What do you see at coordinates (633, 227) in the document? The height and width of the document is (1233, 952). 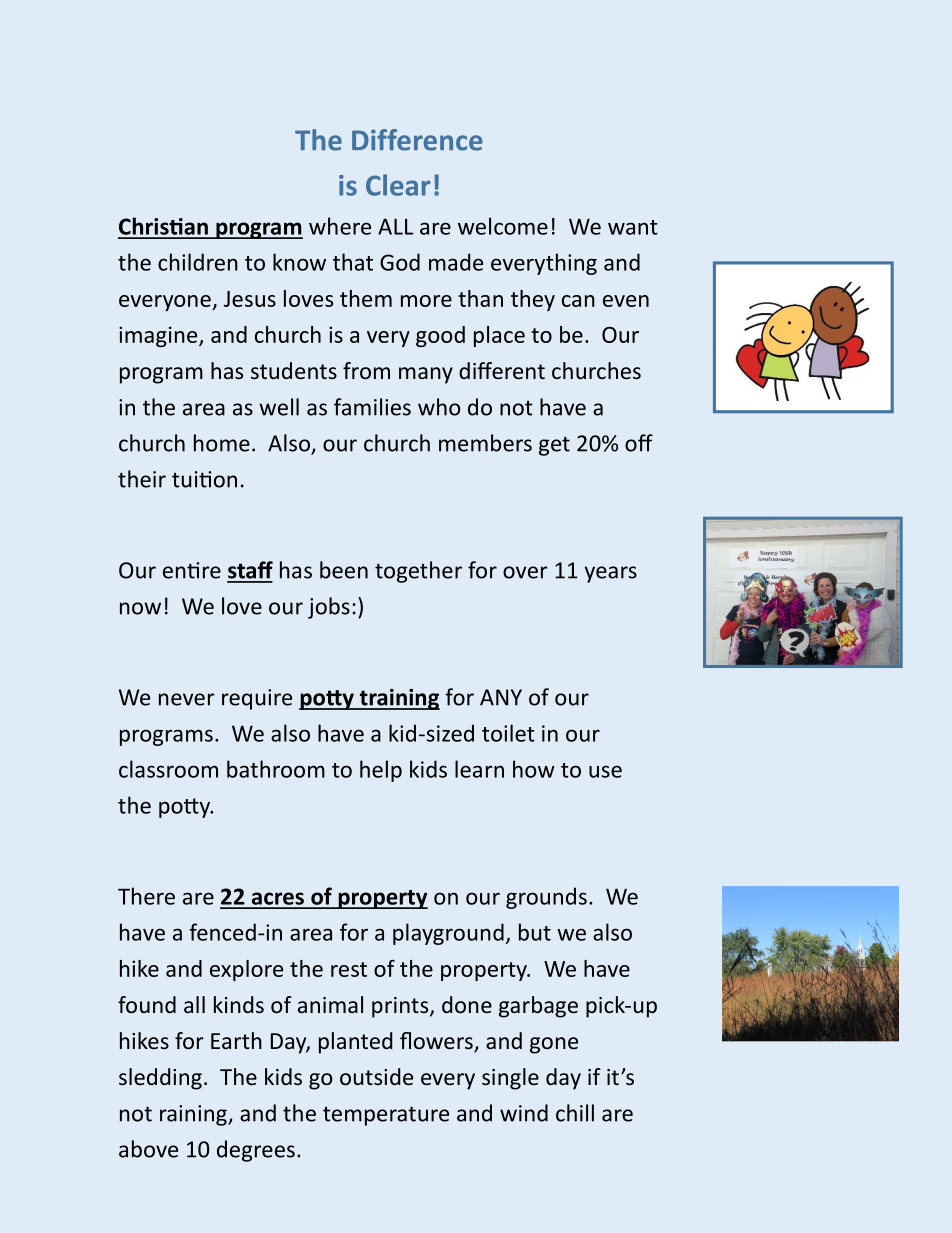 I see `want` at bounding box center [633, 227].
